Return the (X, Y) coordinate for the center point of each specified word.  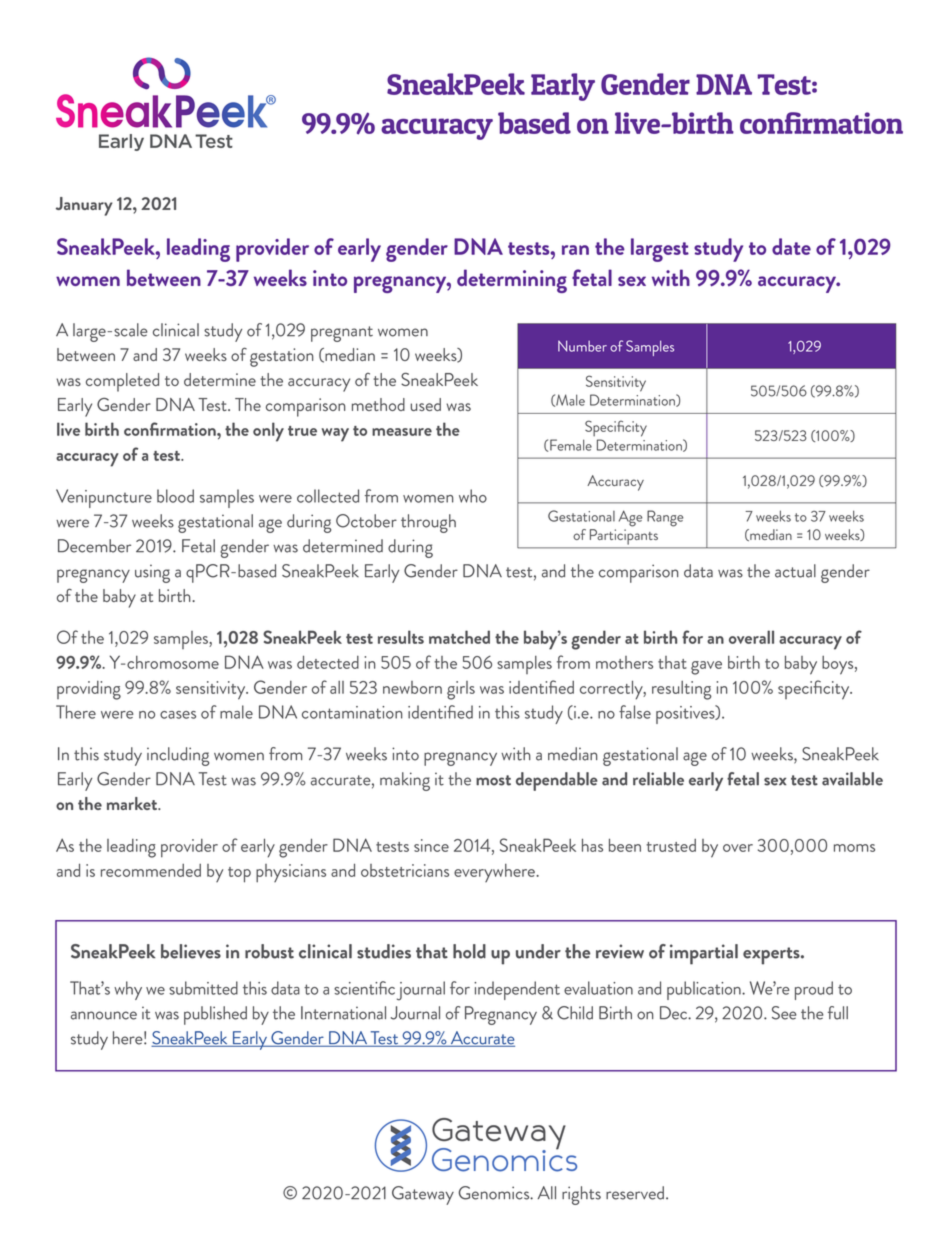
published (215, 1015)
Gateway (423, 1195)
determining (512, 281)
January (84, 206)
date (791, 246)
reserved (636, 1193)
